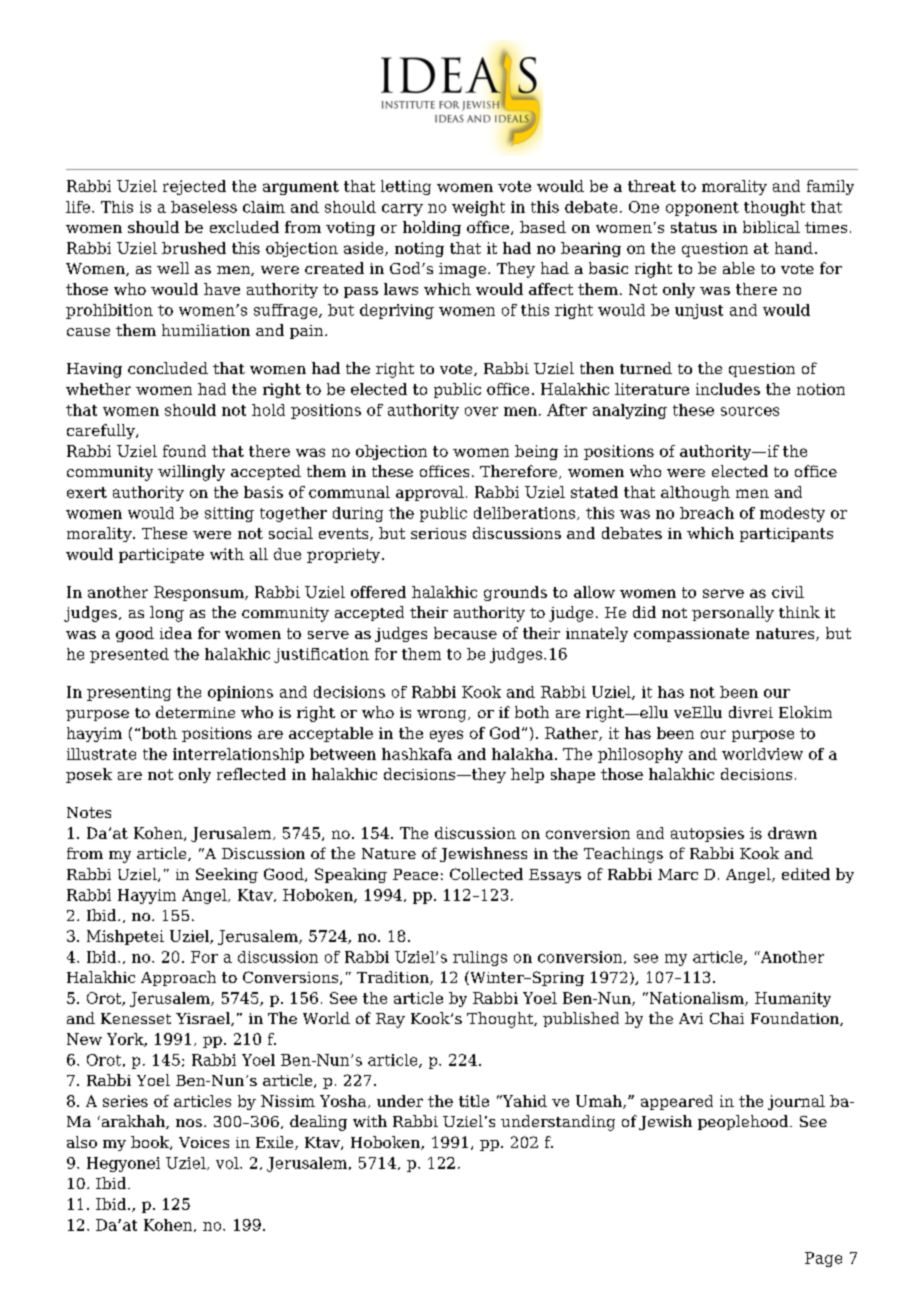 This screenshot has width=924, height=1308. What do you see at coordinates (771, 227) in the screenshot?
I see `biblical` at bounding box center [771, 227].
